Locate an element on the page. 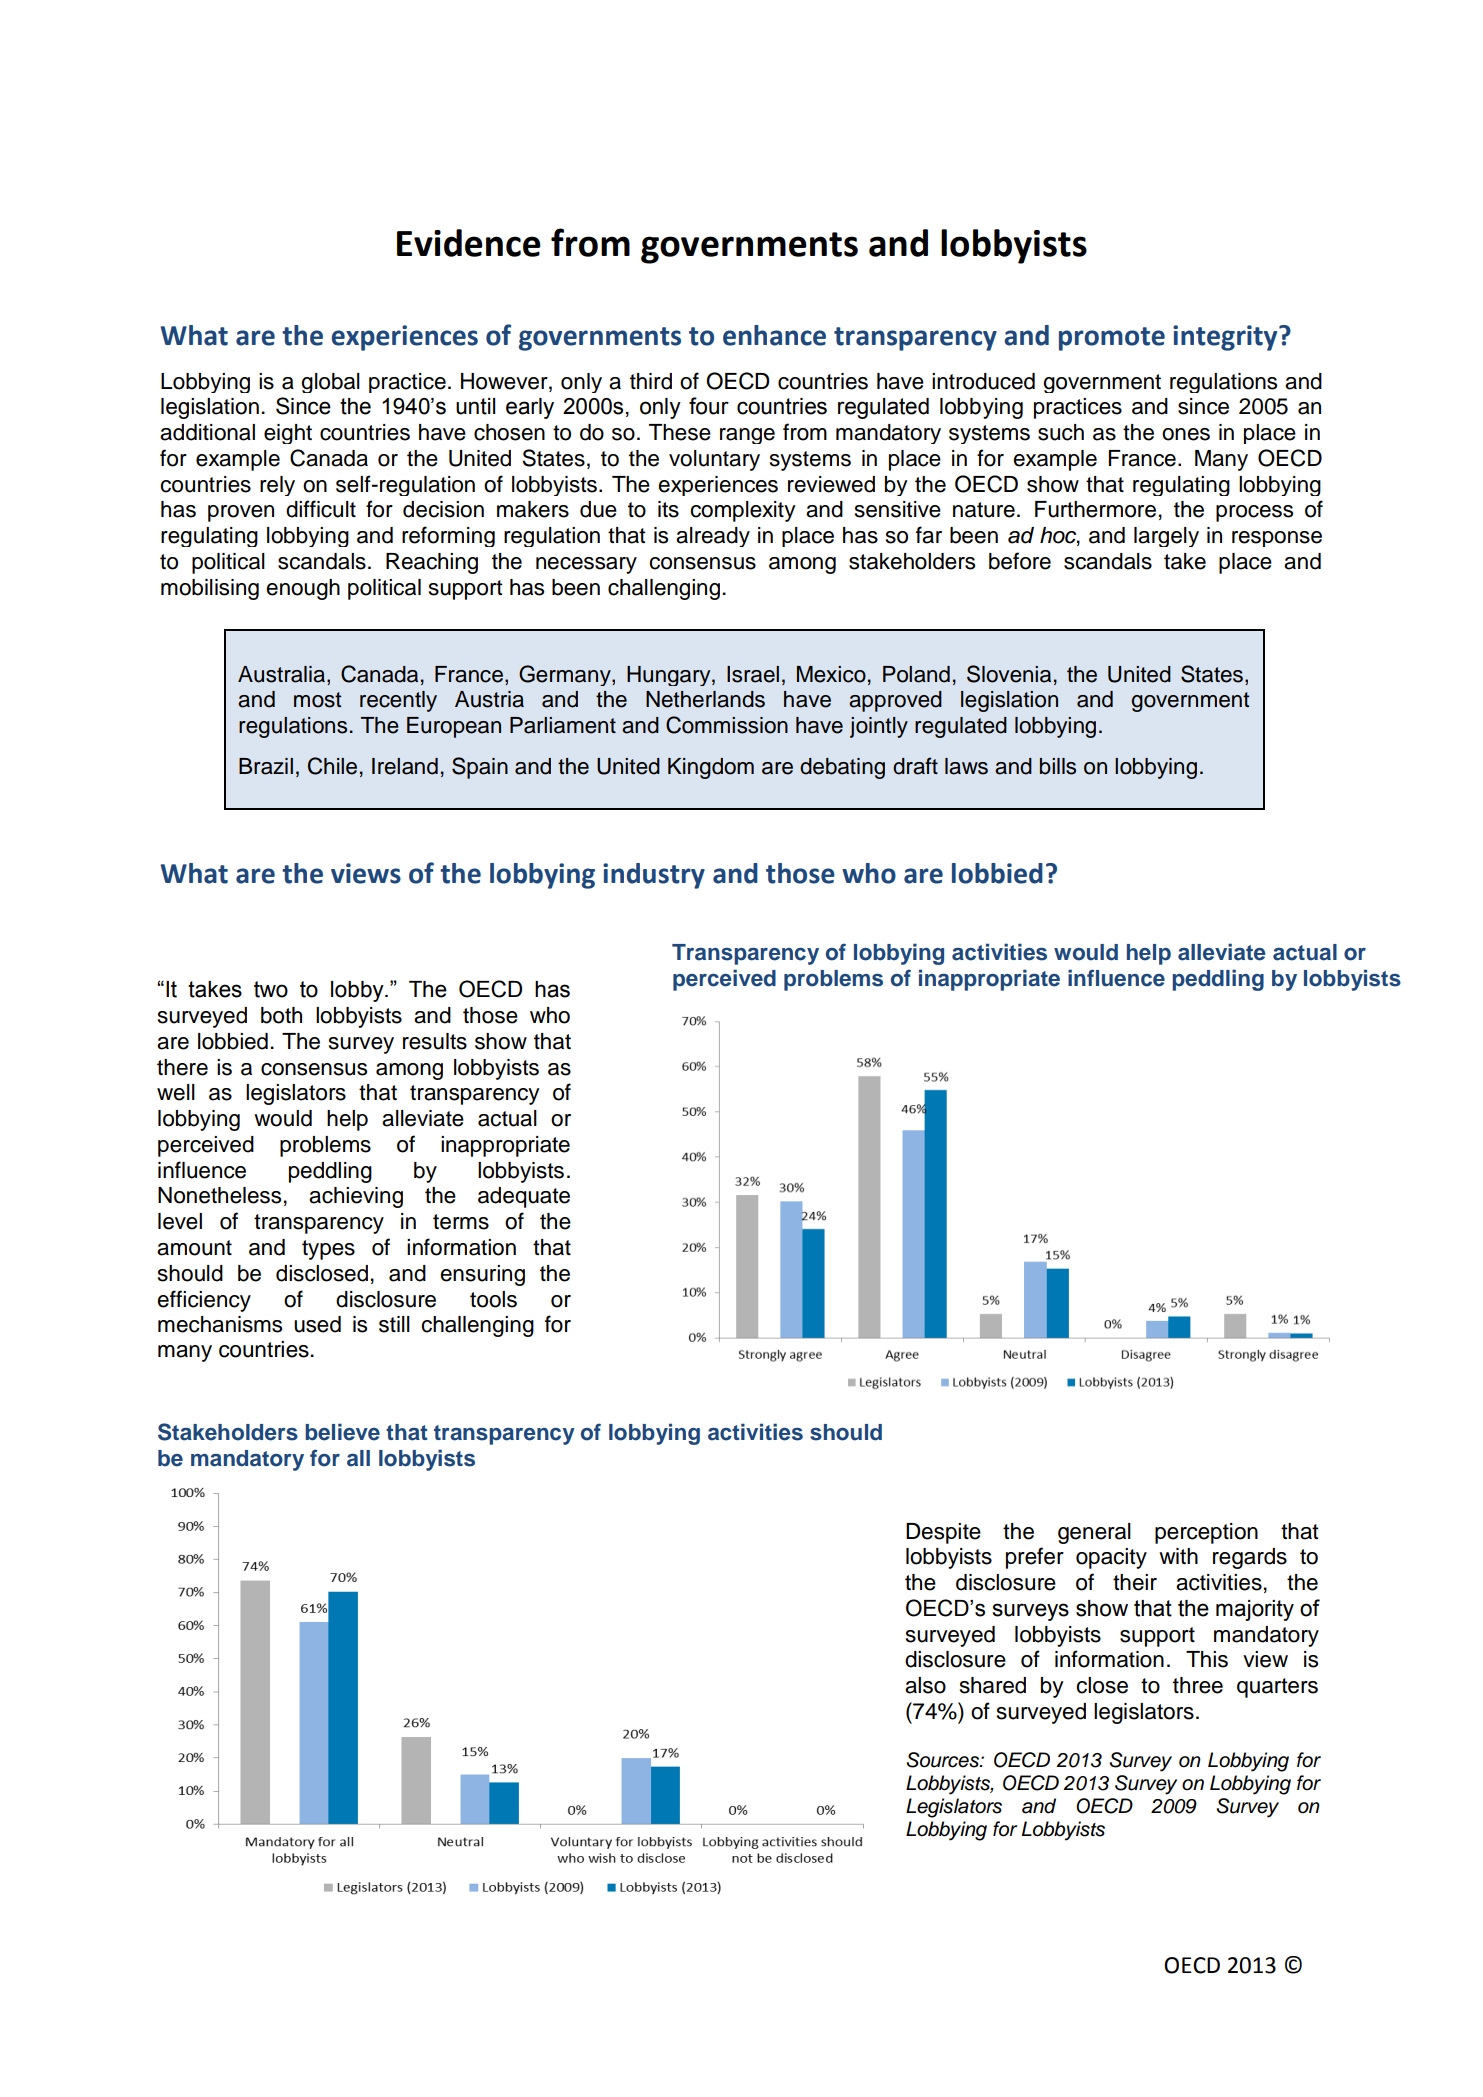 This page has width=1483, height=2097. general is located at coordinates (1094, 1533).
